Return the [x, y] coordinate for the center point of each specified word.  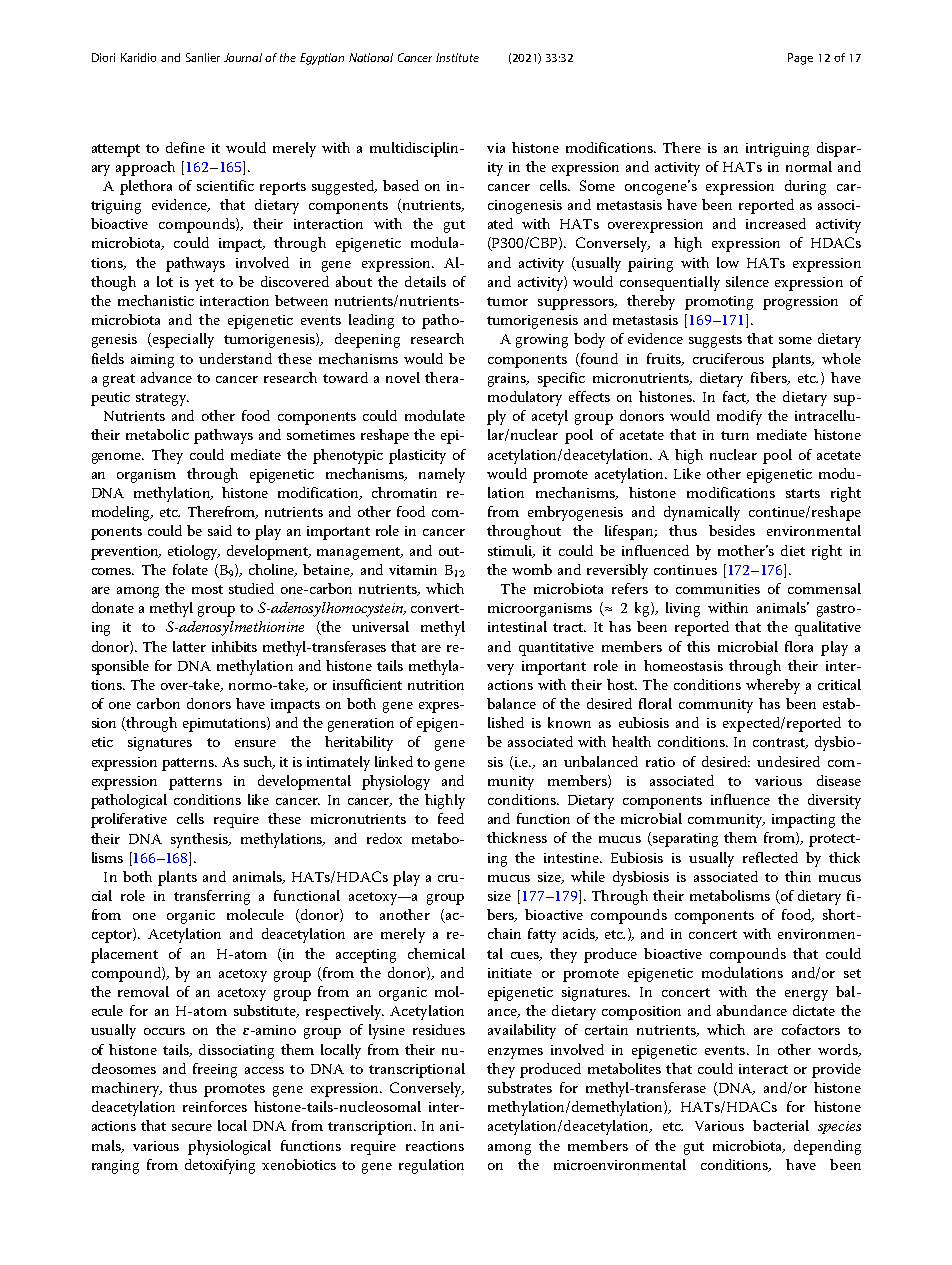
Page [800, 59]
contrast [780, 743]
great [119, 380]
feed [451, 818]
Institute [457, 57]
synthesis [201, 840]
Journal [243, 57]
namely [442, 475]
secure [192, 1127]
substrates [520, 1087]
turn [735, 435]
